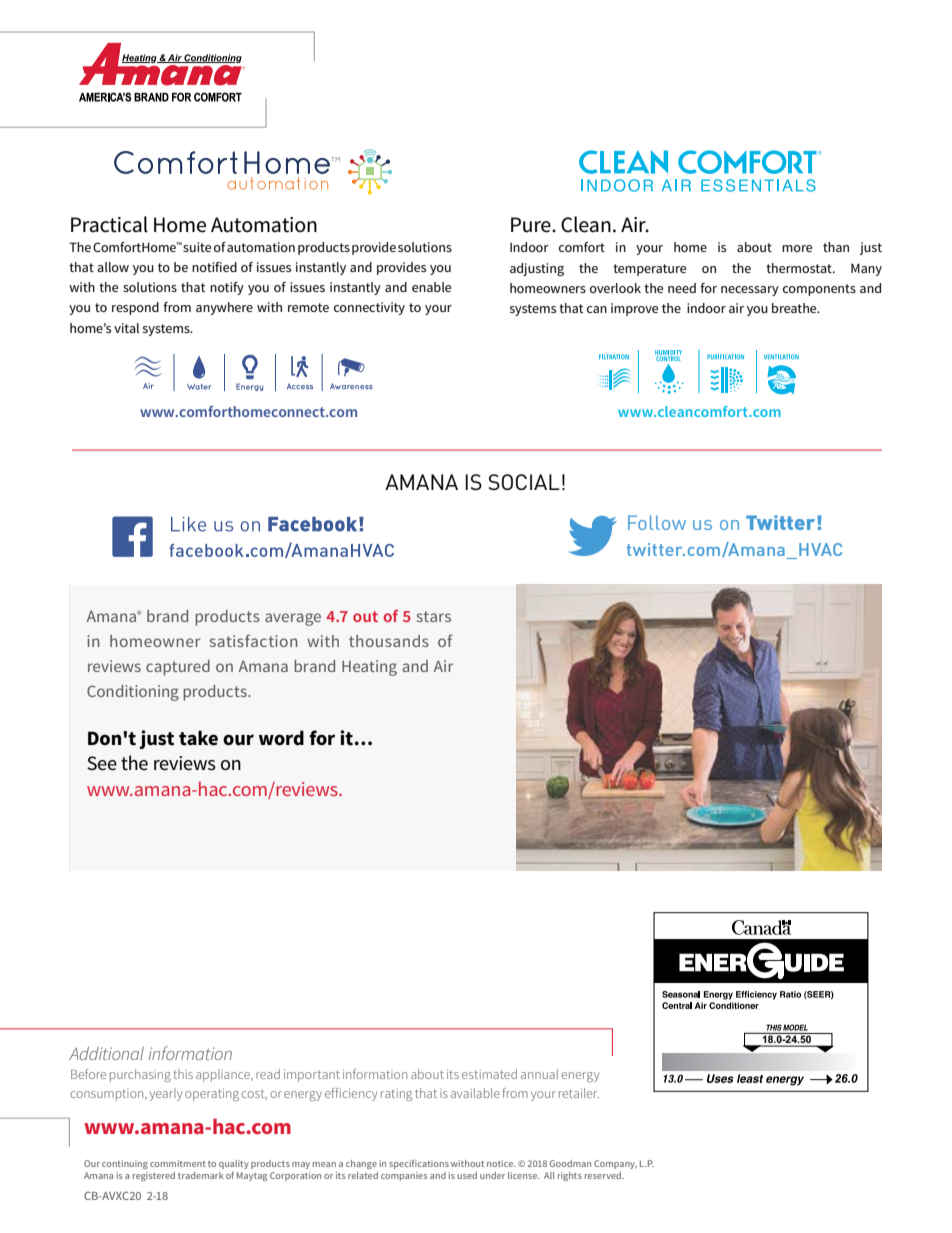 The image size is (952, 1233). I want to click on Pure, so click(532, 225).
